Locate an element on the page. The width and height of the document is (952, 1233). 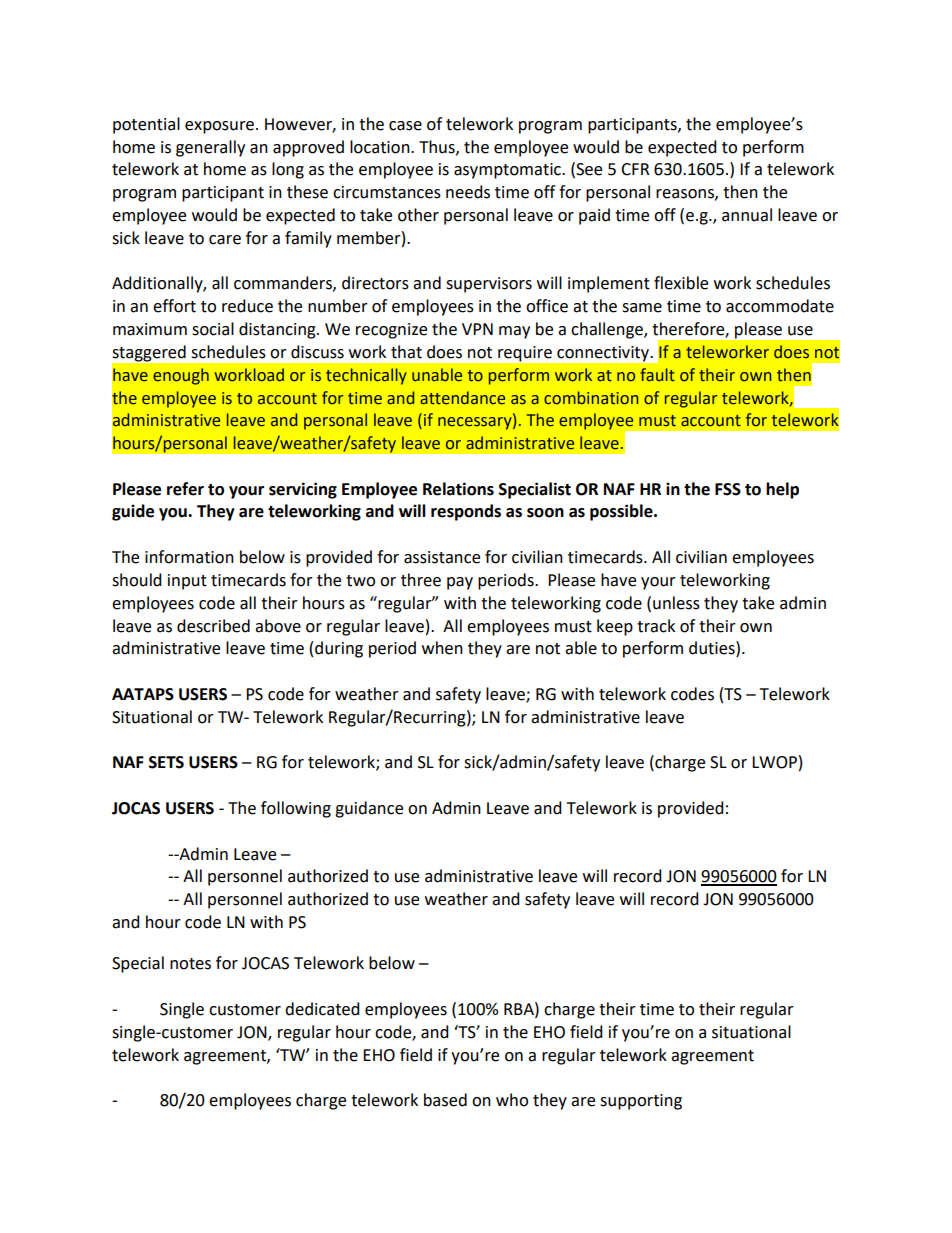
Thus is located at coordinates (438, 147).
